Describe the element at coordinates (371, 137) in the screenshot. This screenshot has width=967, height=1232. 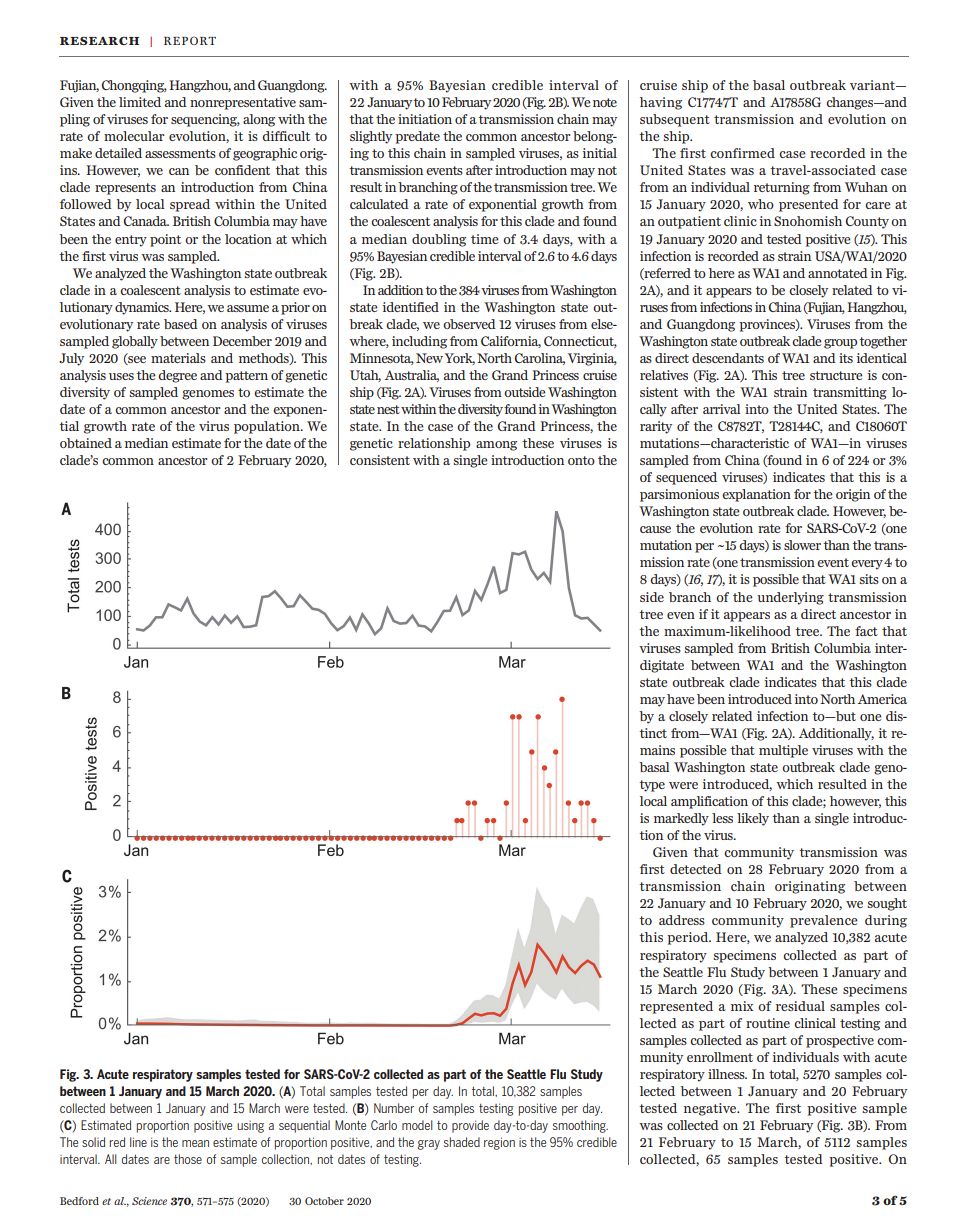
I see `slightly` at that location.
